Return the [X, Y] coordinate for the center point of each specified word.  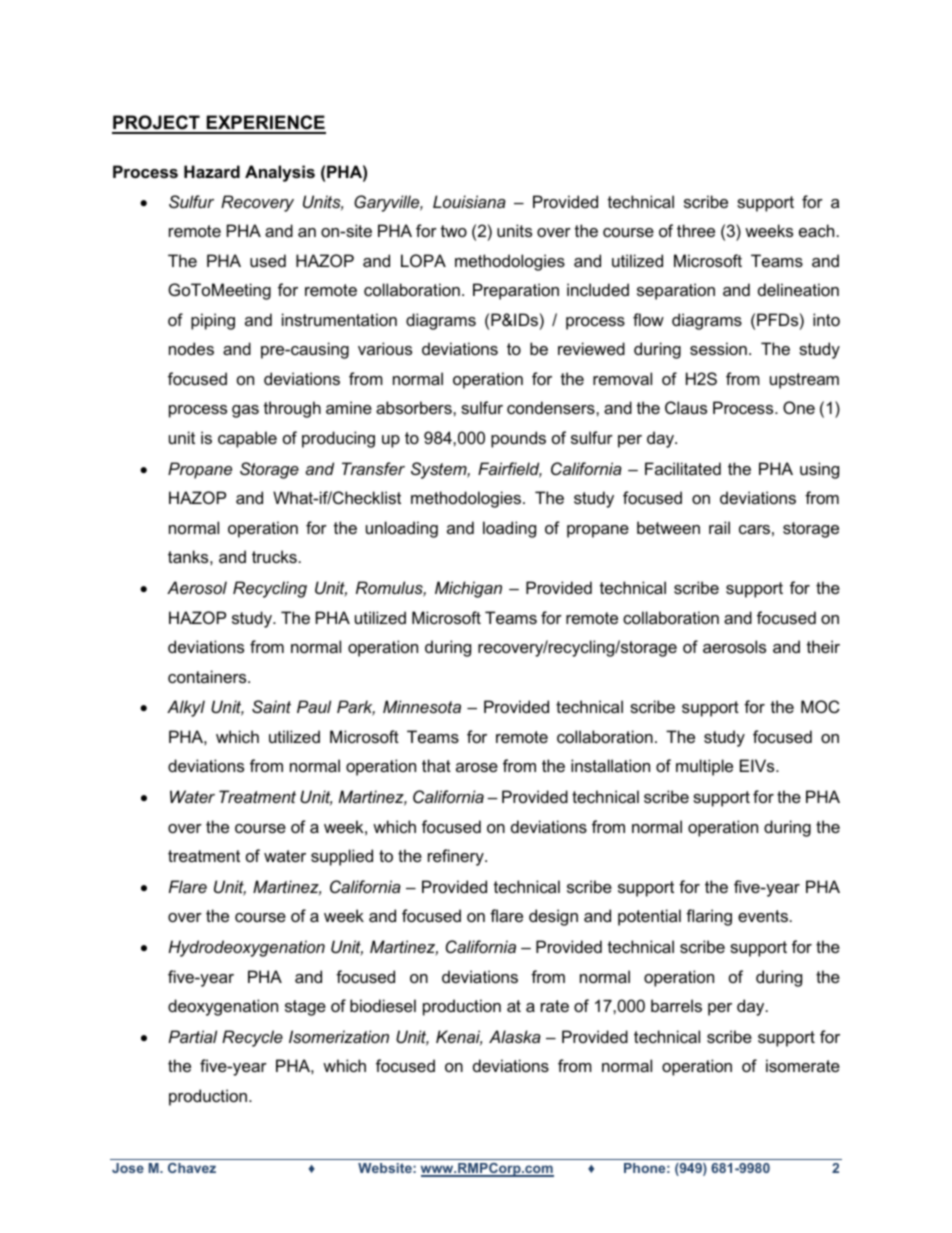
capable [247, 439]
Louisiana [469, 201]
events [763, 916]
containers [208, 676]
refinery [457, 857]
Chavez [192, 1168]
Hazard [212, 171]
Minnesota [422, 706]
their [823, 646]
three [696, 230]
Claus [686, 407]
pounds [518, 439]
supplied [342, 857]
